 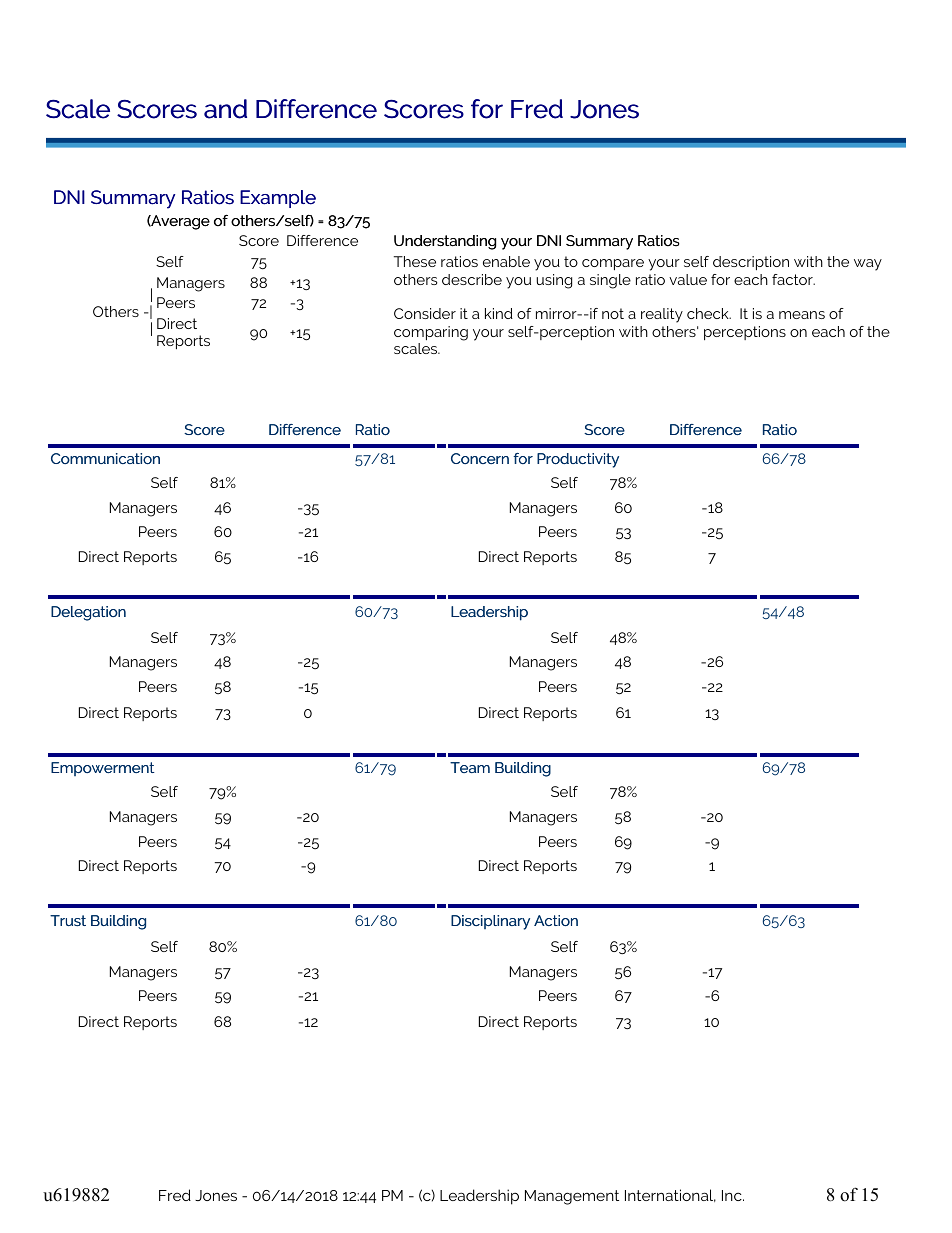 What do you see at coordinates (733, 1195) in the screenshot?
I see `Inc` at bounding box center [733, 1195].
